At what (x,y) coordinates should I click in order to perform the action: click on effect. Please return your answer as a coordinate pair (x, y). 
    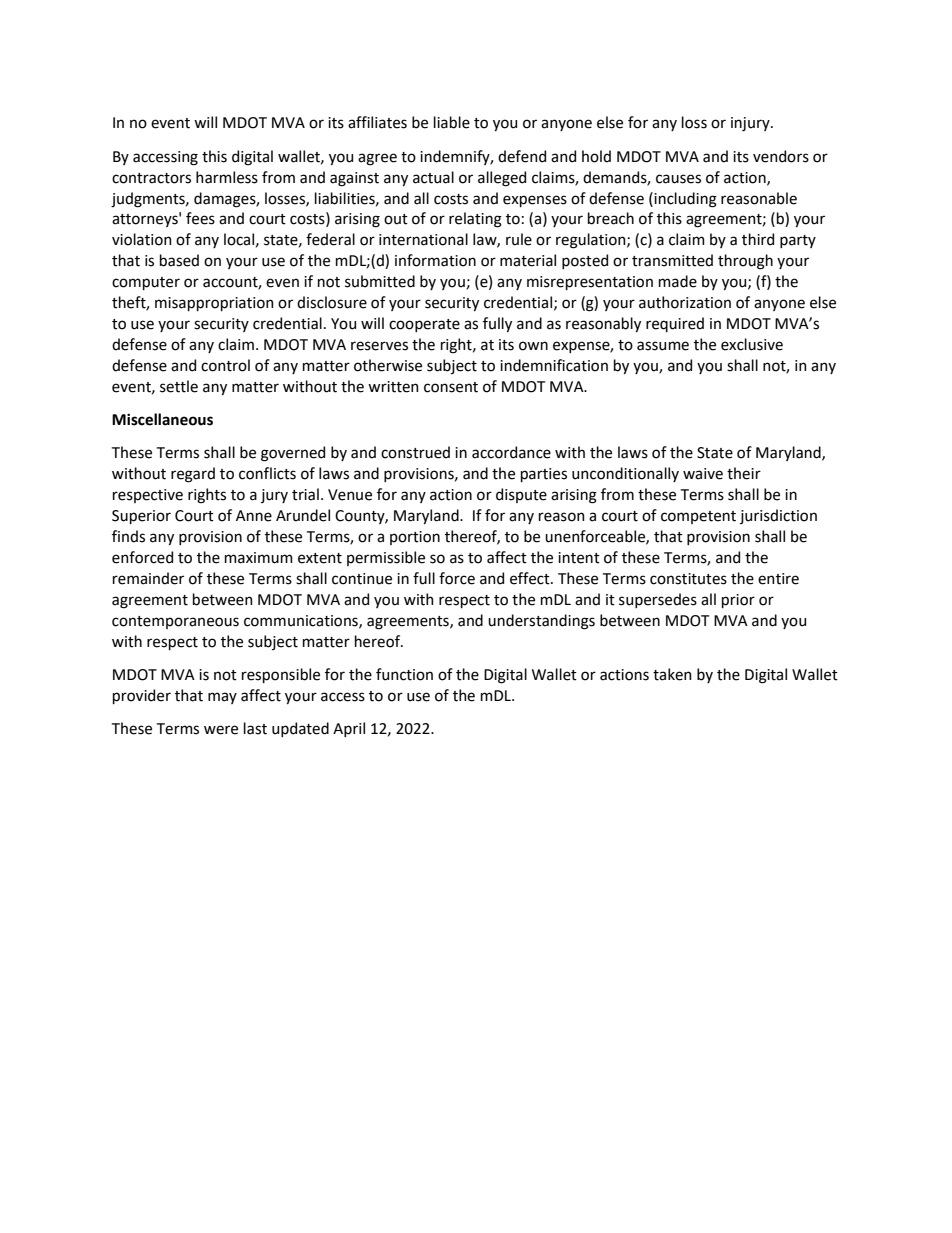
    Looking at the image, I should click on (531, 578).
